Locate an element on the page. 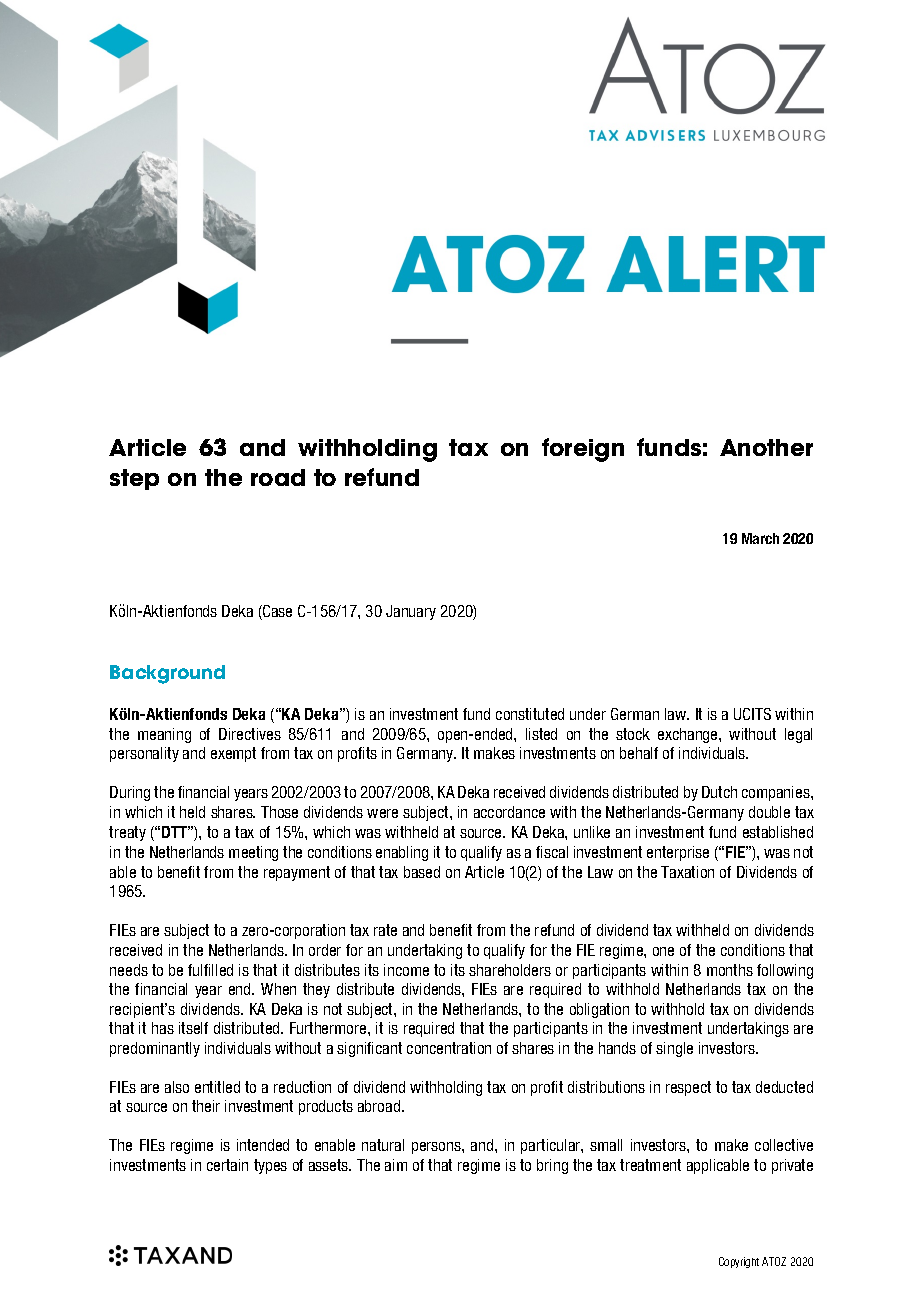 This image has width=924, height=1308. meeting is located at coordinates (253, 853).
